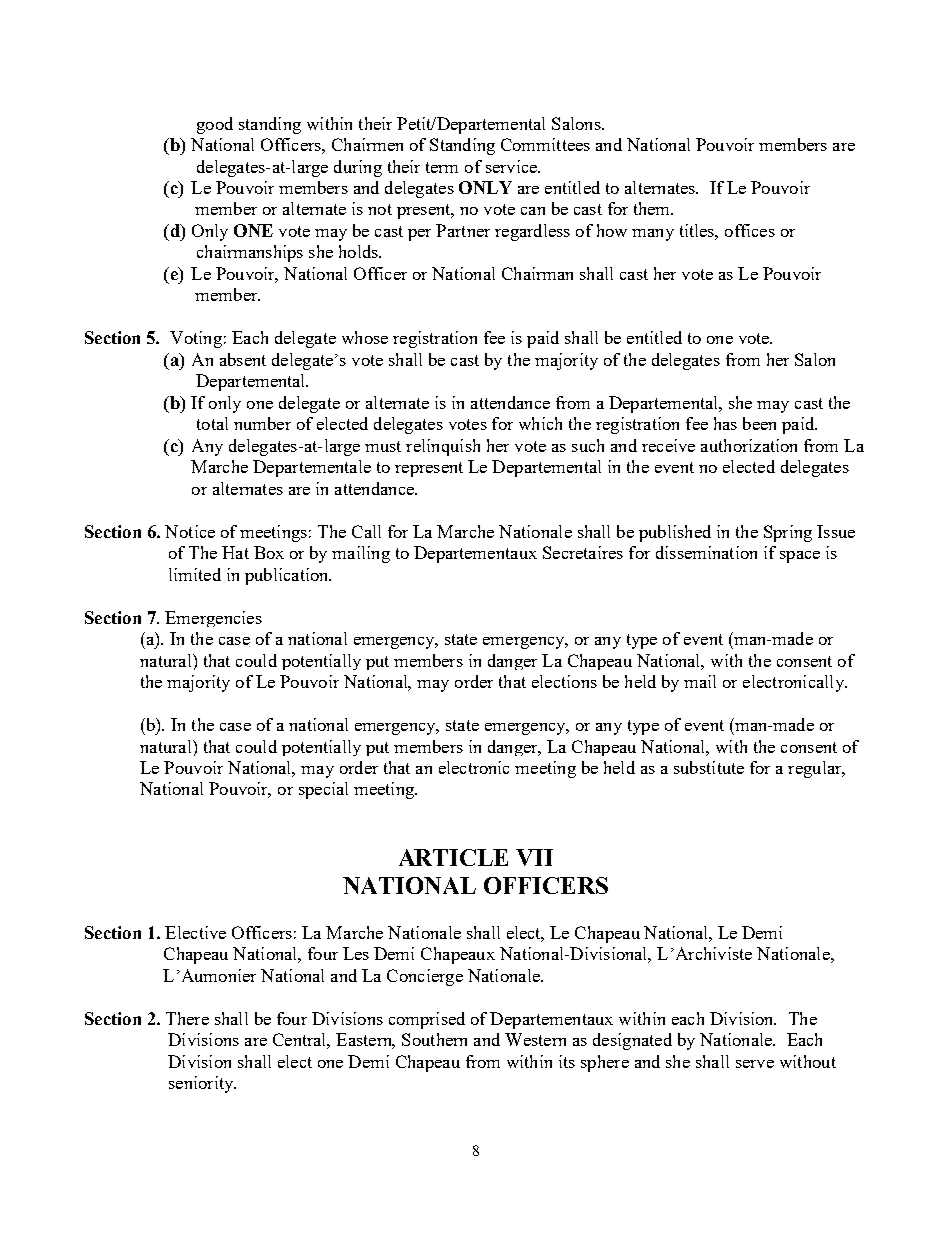 The height and width of the page is (1233, 952). Describe the element at coordinates (243, 359) in the page. I see `absent` at that location.
